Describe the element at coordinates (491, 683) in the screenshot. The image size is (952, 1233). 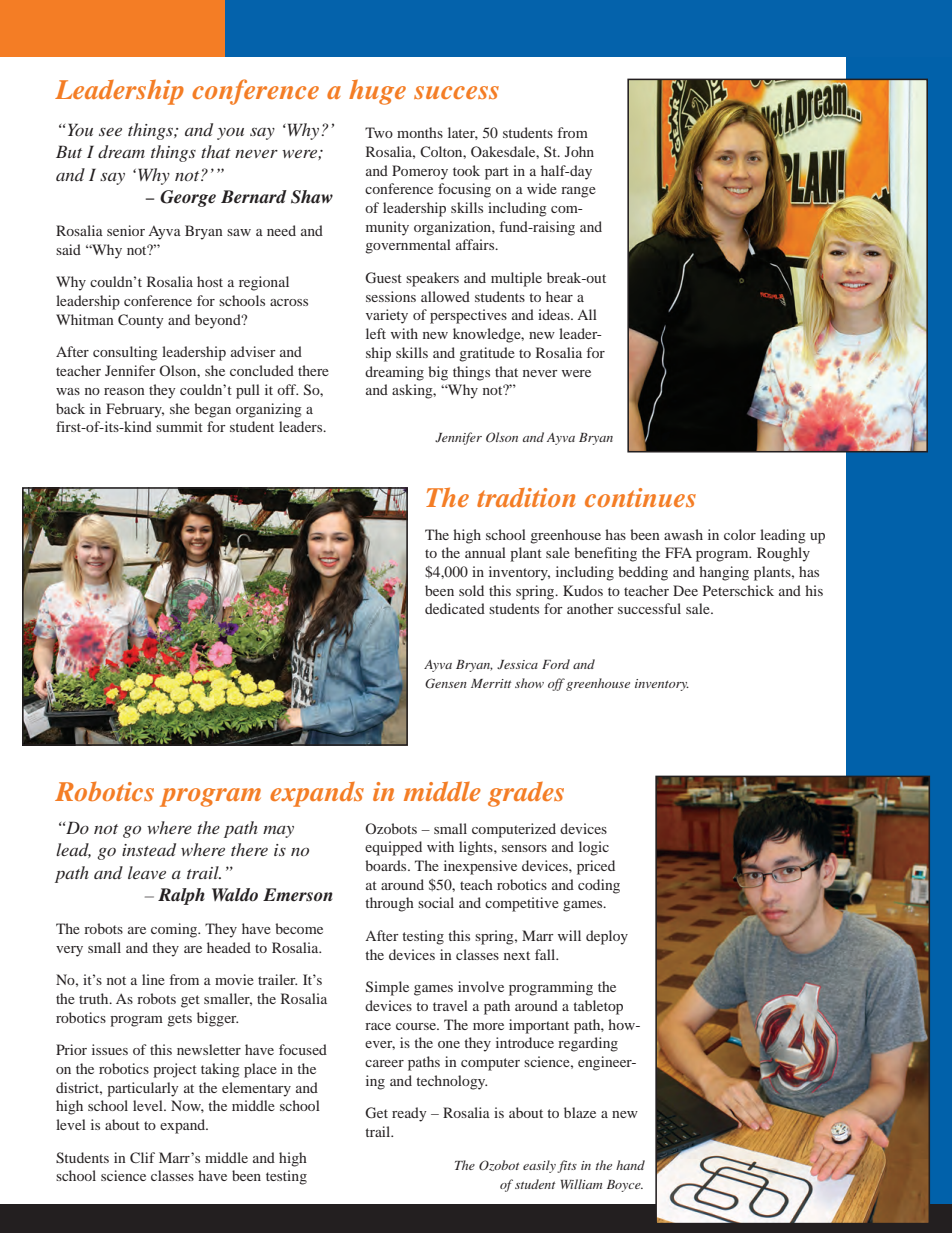
I see `Merritt` at that location.
